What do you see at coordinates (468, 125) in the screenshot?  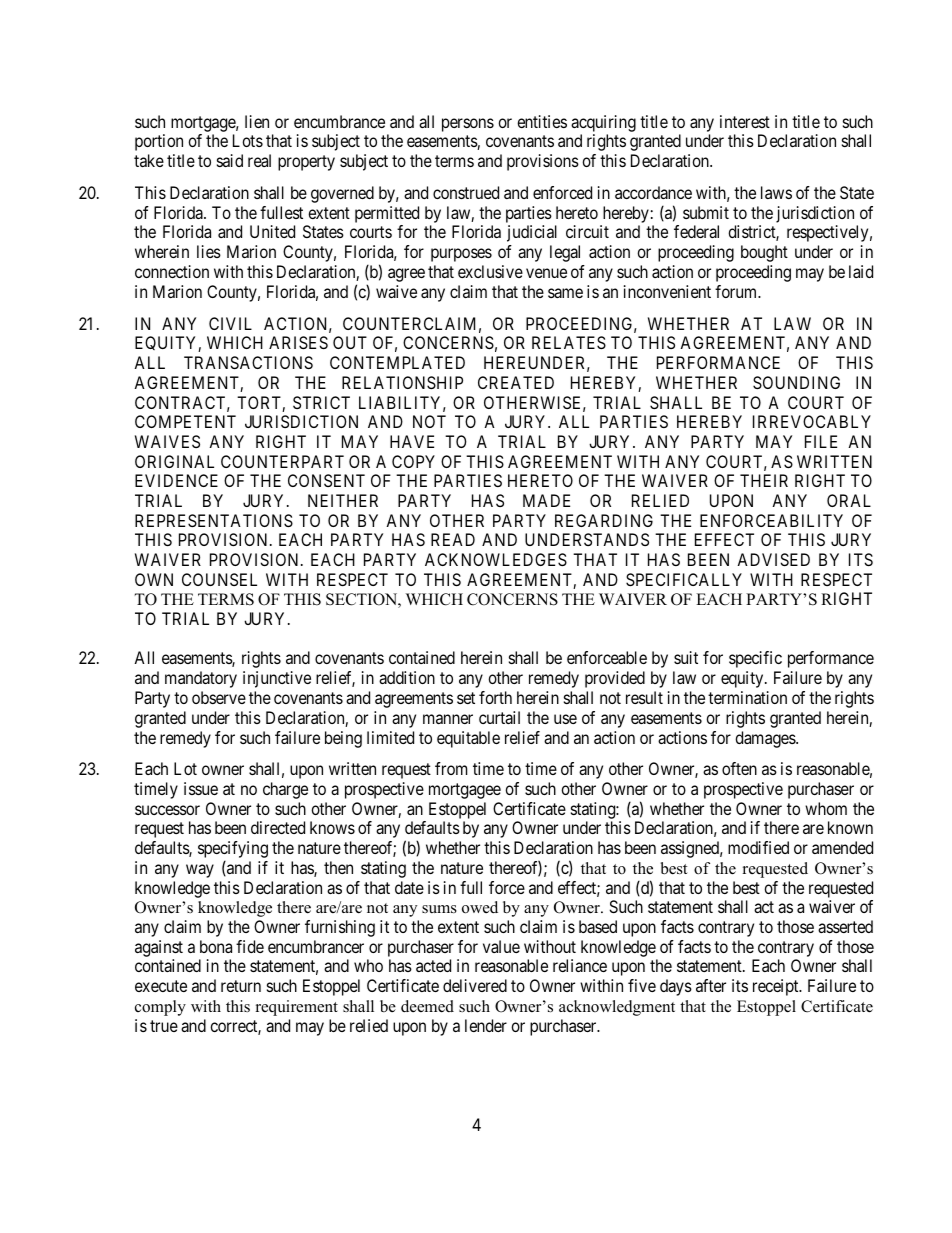 I see `persons` at bounding box center [468, 125].
